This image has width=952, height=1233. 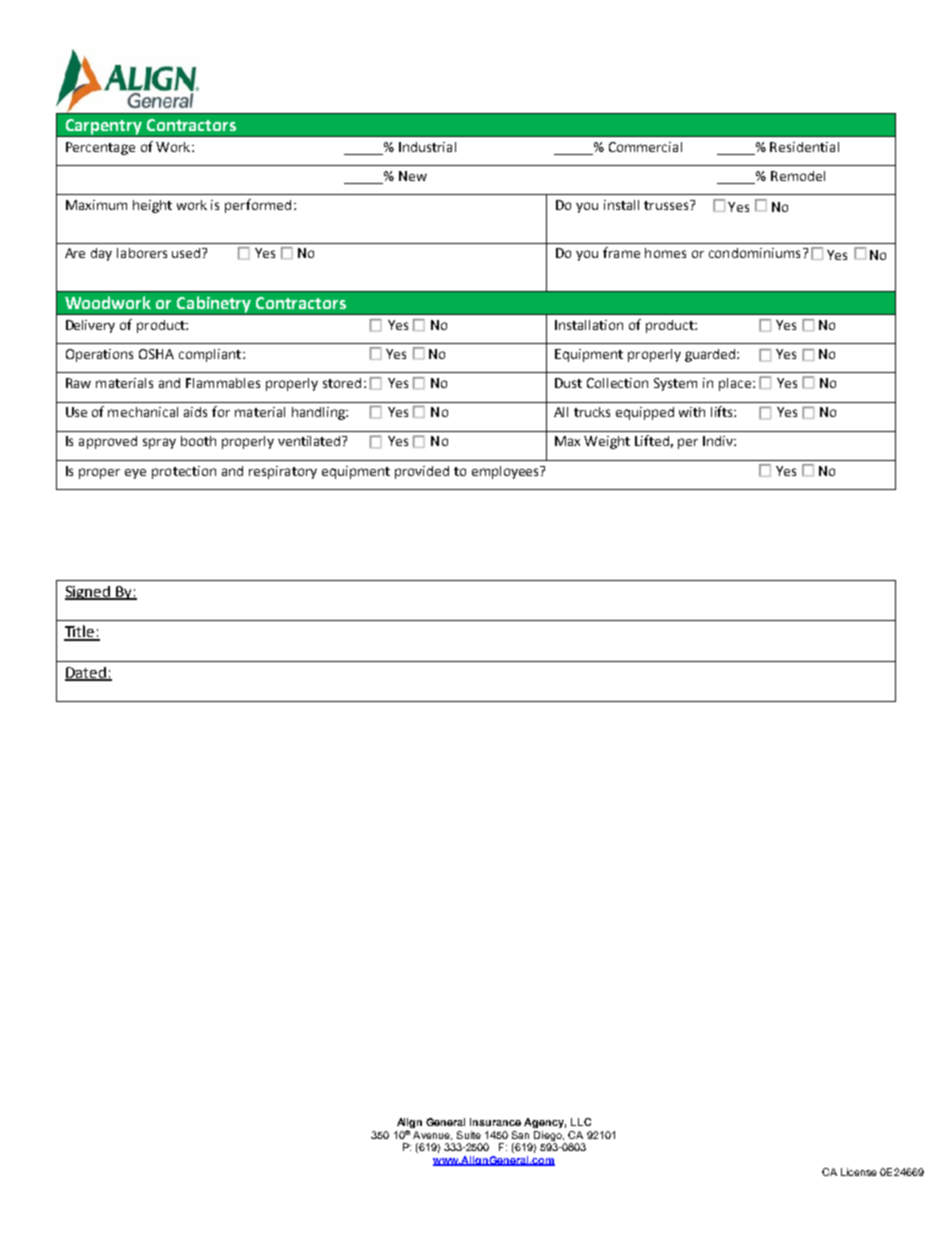 What do you see at coordinates (86, 673) in the image?
I see `Dated` at bounding box center [86, 673].
